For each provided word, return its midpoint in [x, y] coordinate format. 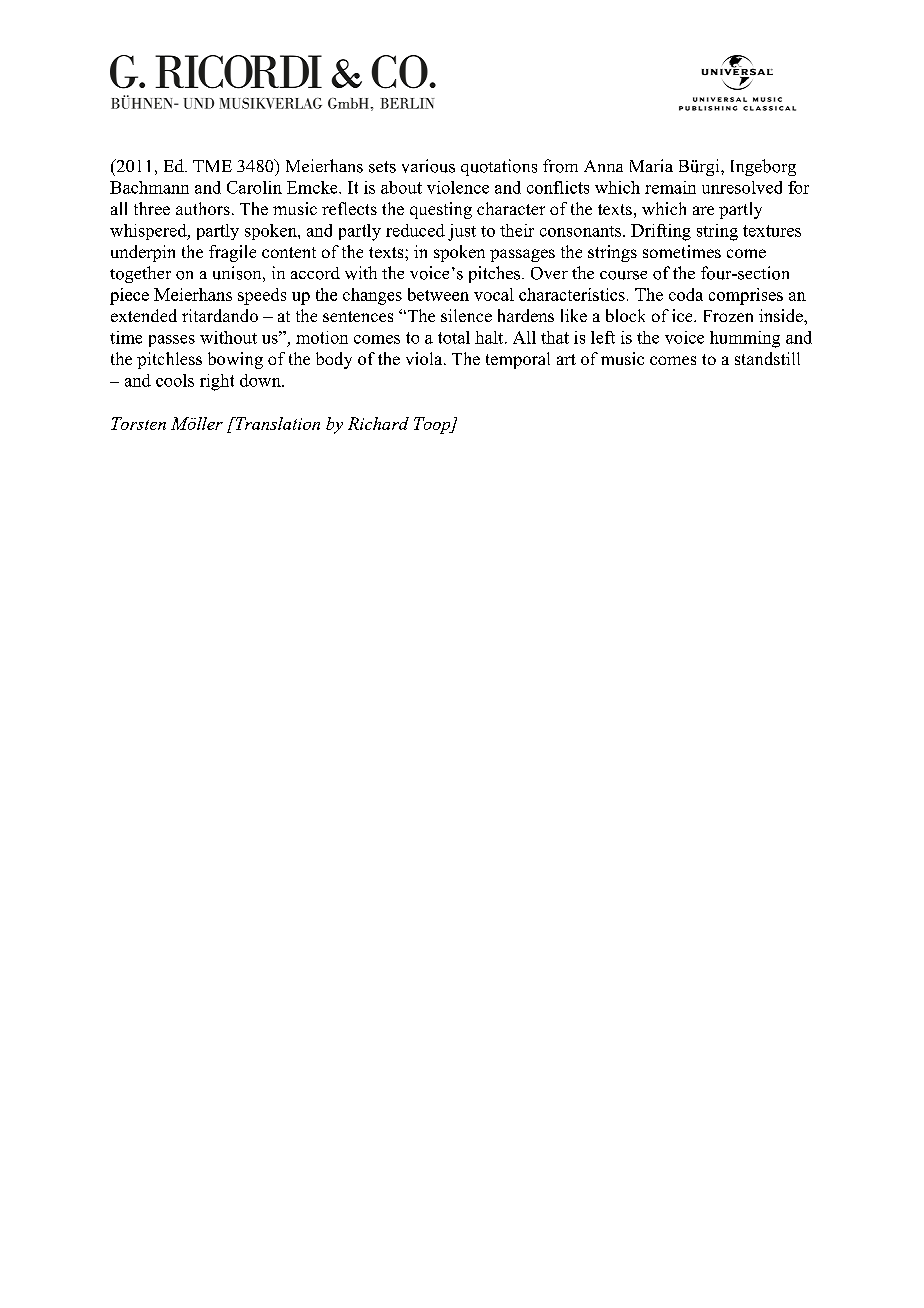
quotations [499, 167]
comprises [746, 296]
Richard [378, 423]
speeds [262, 296]
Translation [276, 423]
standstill [767, 358]
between [438, 294]
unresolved [742, 187]
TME [212, 166]
